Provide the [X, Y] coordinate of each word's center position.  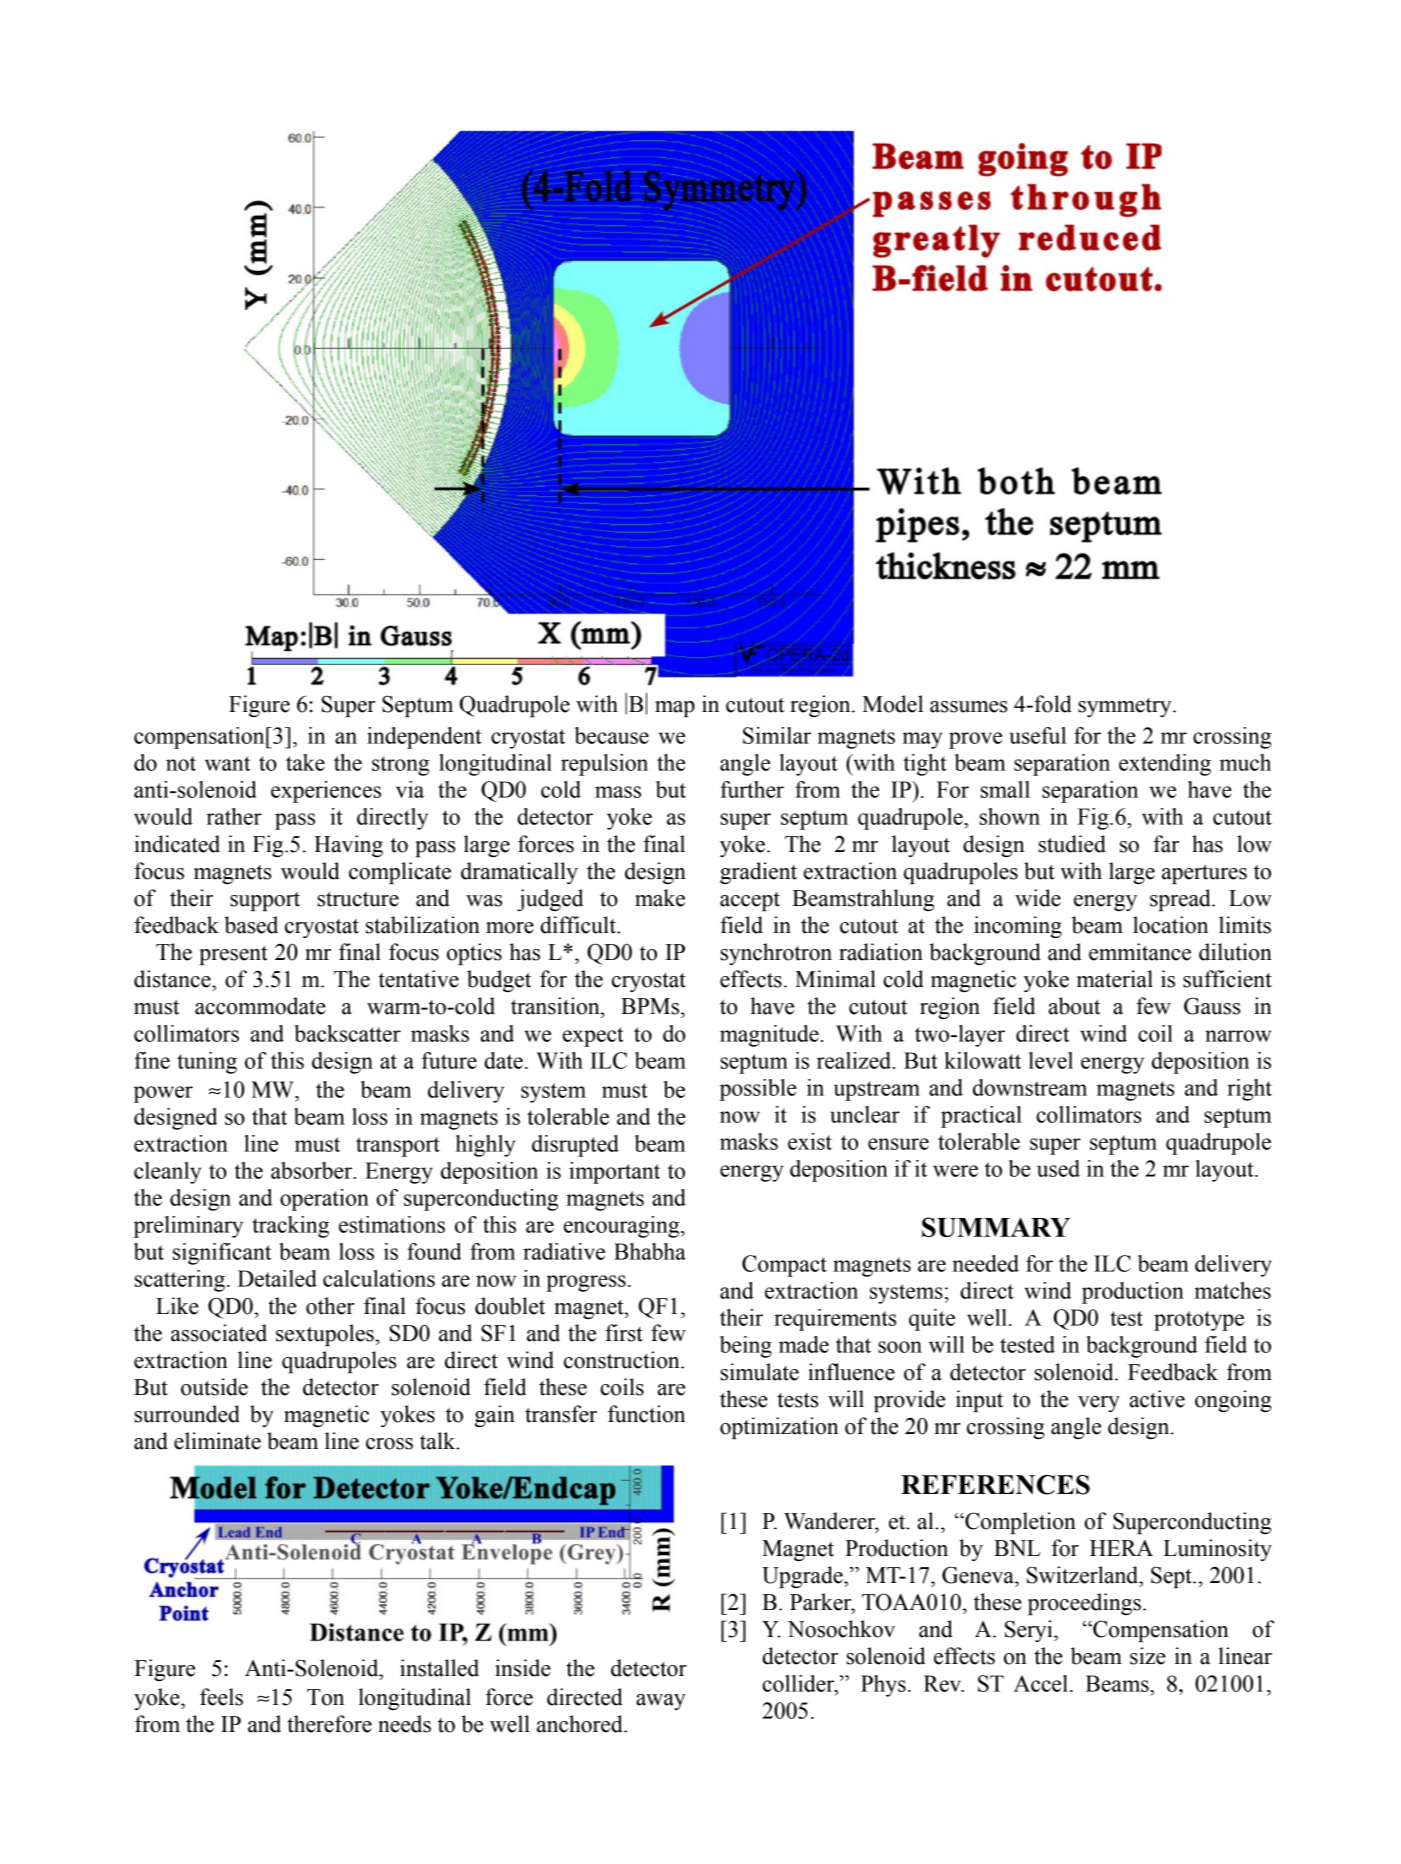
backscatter [347, 1033]
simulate [760, 1372]
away [661, 1702]
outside [214, 1387]
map [675, 709]
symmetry [1126, 707]
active [1157, 1399]
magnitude [769, 1036]
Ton [325, 1697]
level [1051, 1060]
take [305, 762]
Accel [1041, 1683]
